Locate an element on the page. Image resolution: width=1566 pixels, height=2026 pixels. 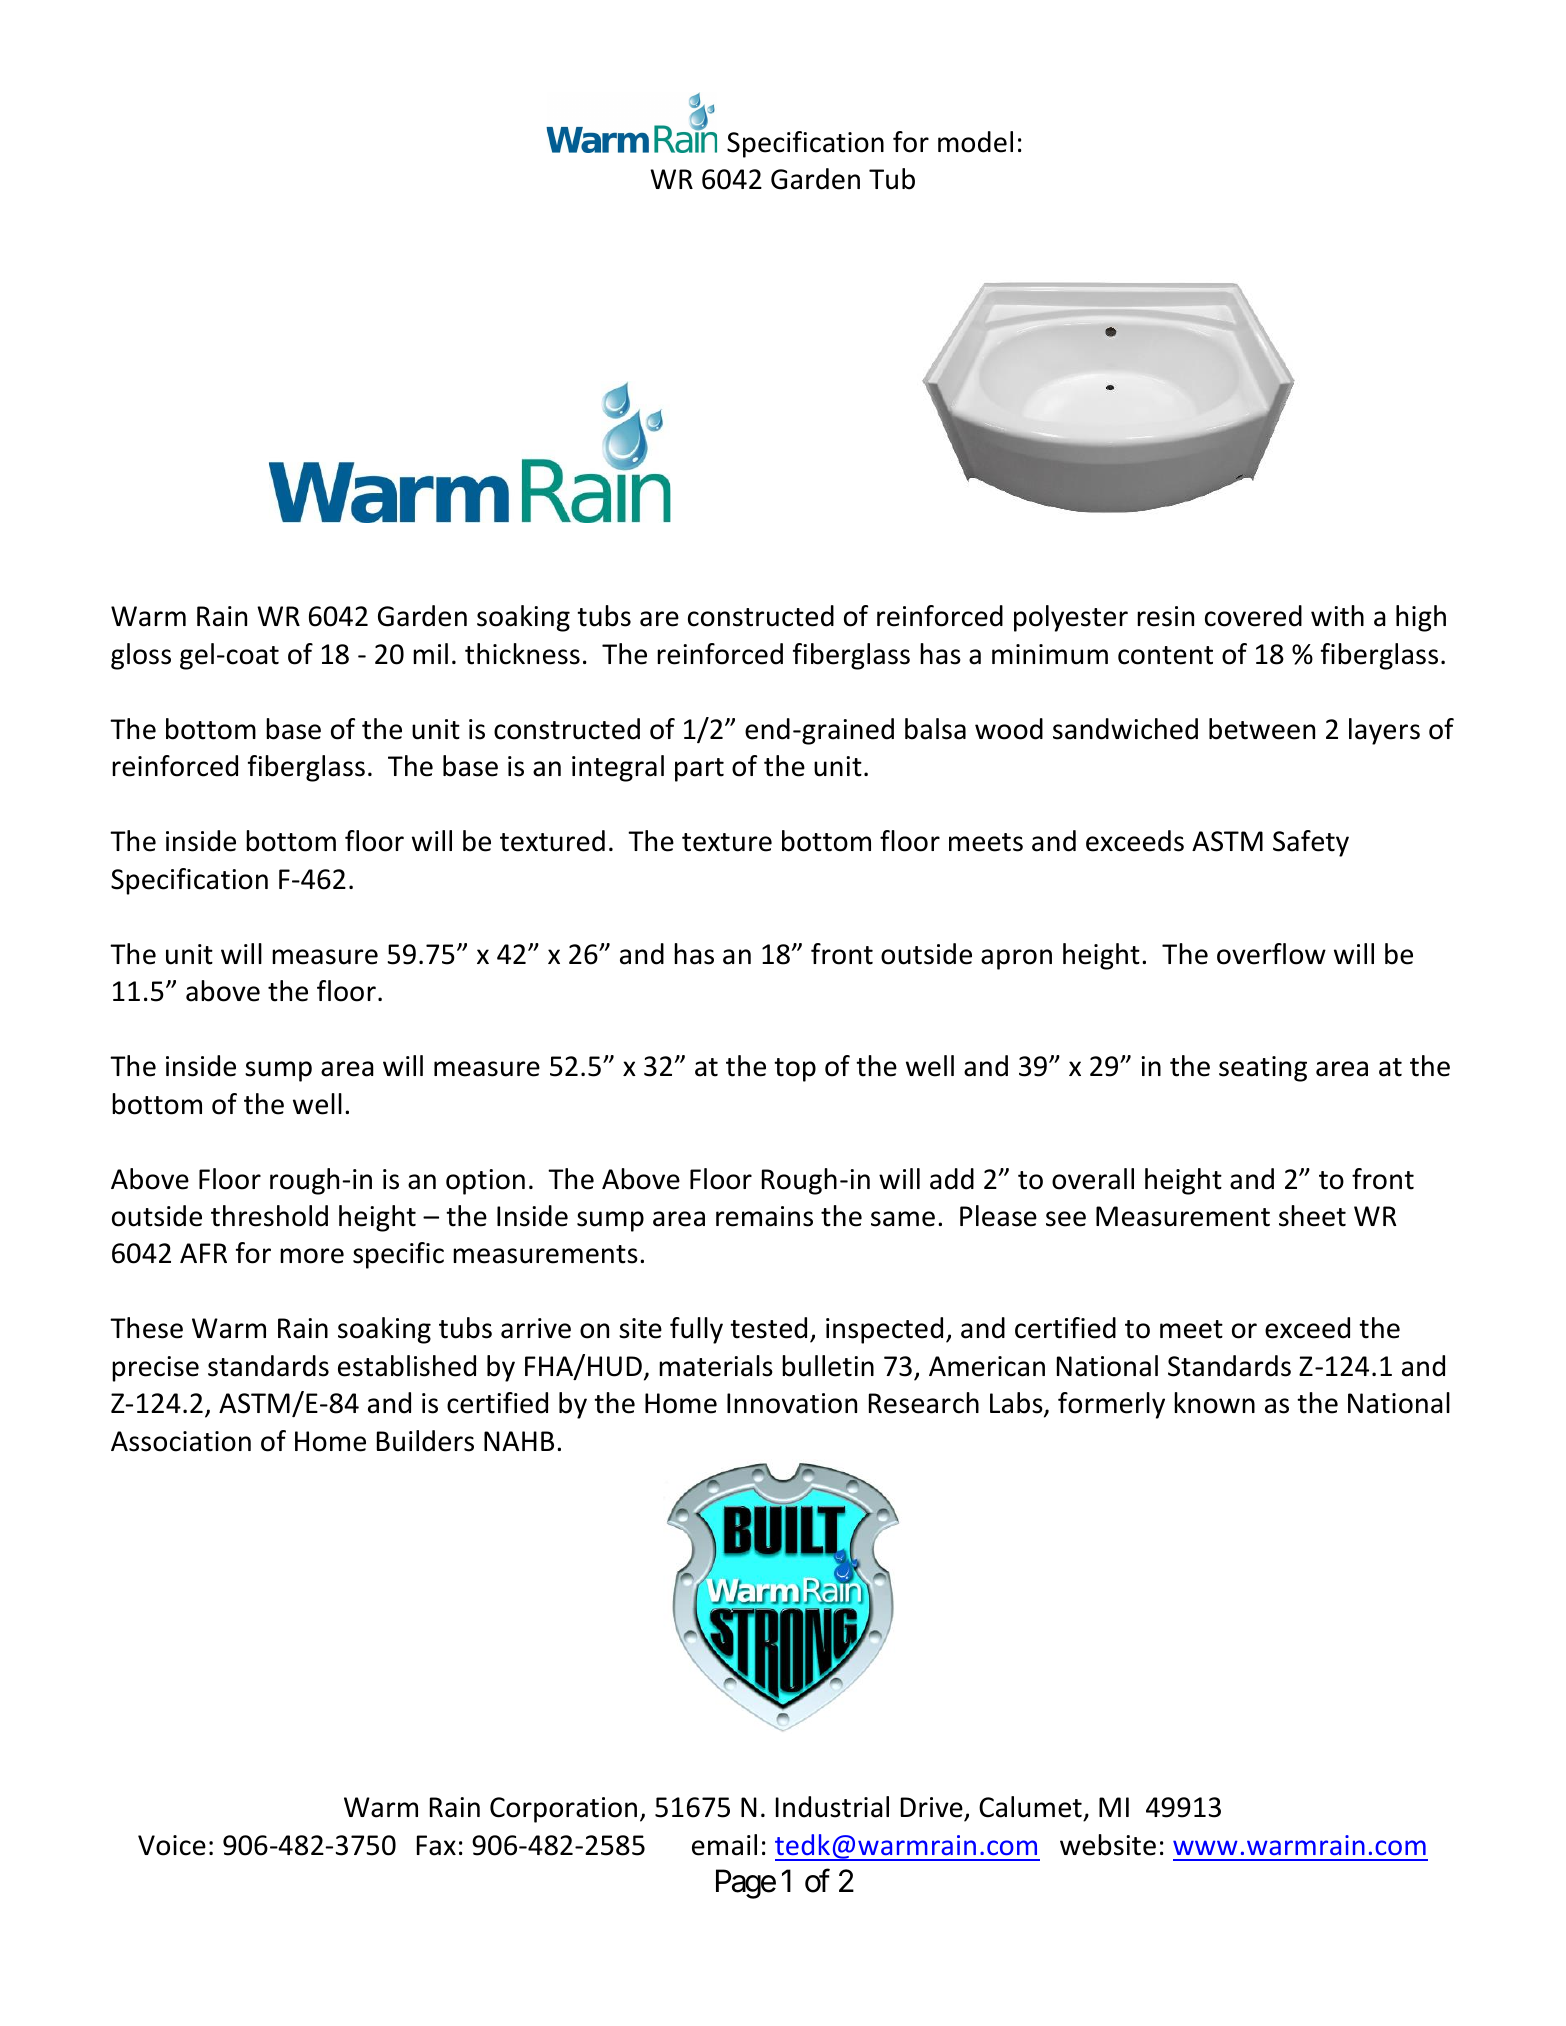
established is located at coordinates (407, 1366).
